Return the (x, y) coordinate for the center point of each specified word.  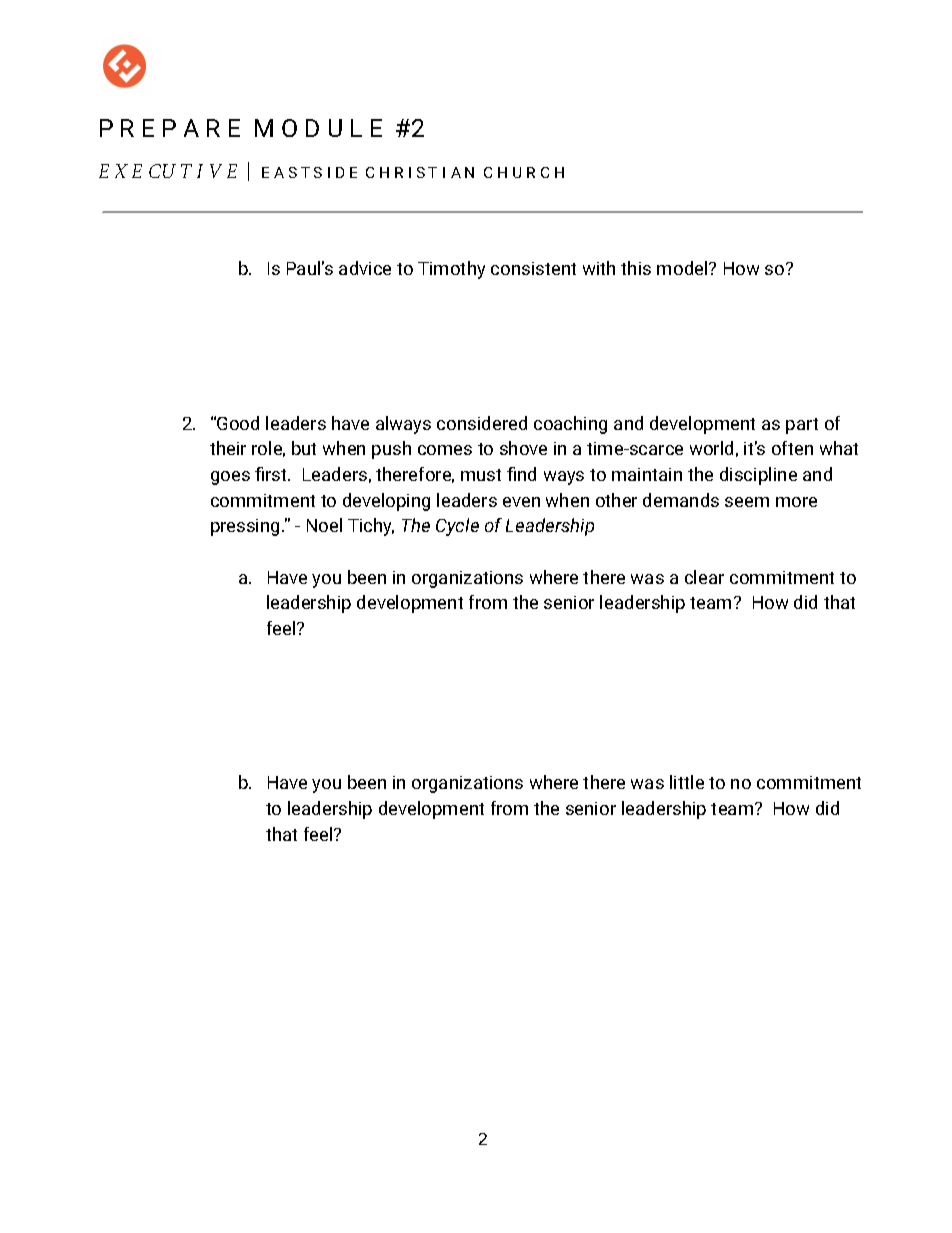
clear (704, 577)
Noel (324, 525)
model (683, 268)
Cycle (457, 527)
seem (747, 502)
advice (365, 268)
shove (523, 448)
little (687, 782)
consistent (533, 268)
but (304, 448)
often (792, 448)
